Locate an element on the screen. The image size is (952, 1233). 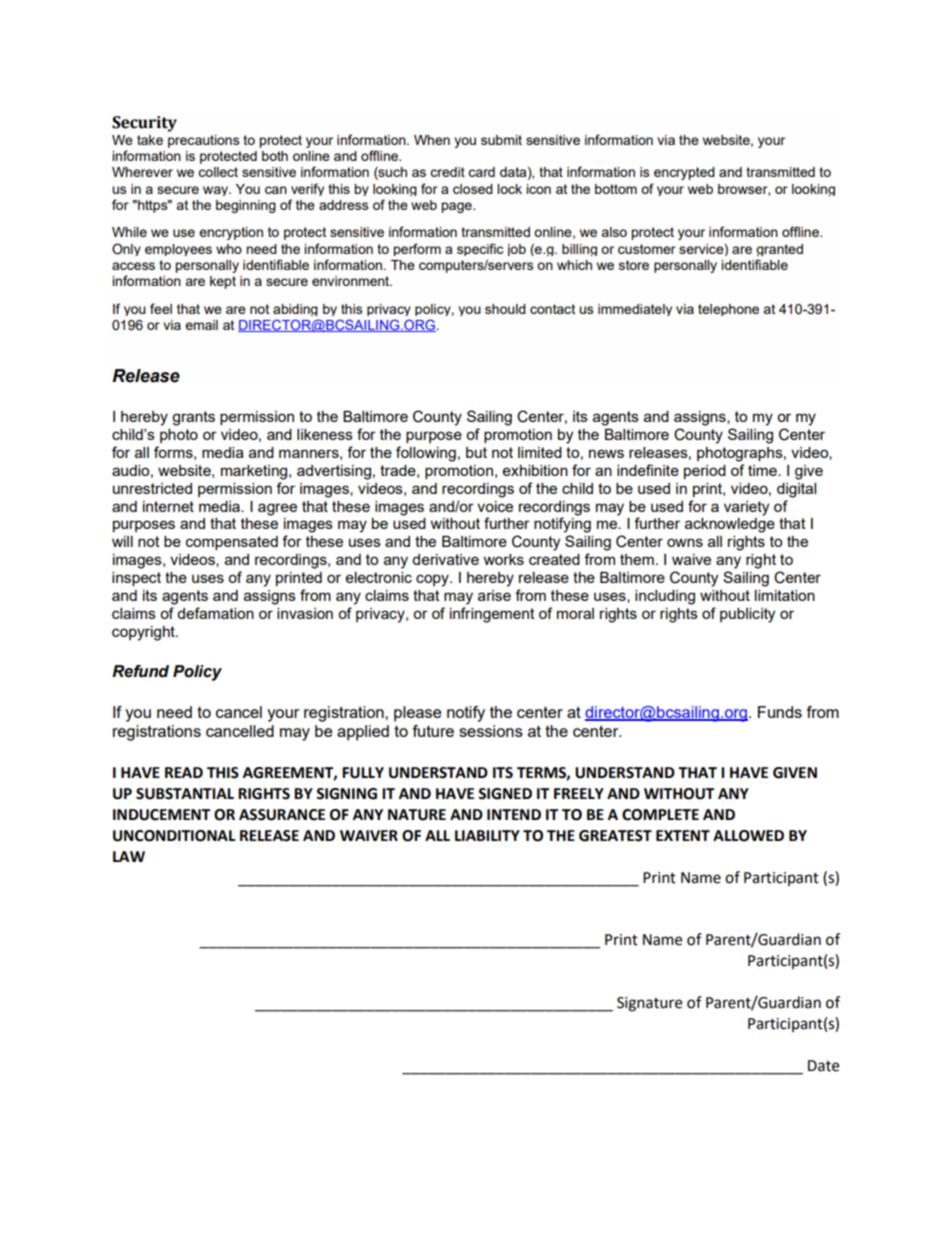
Date is located at coordinates (823, 1066).
